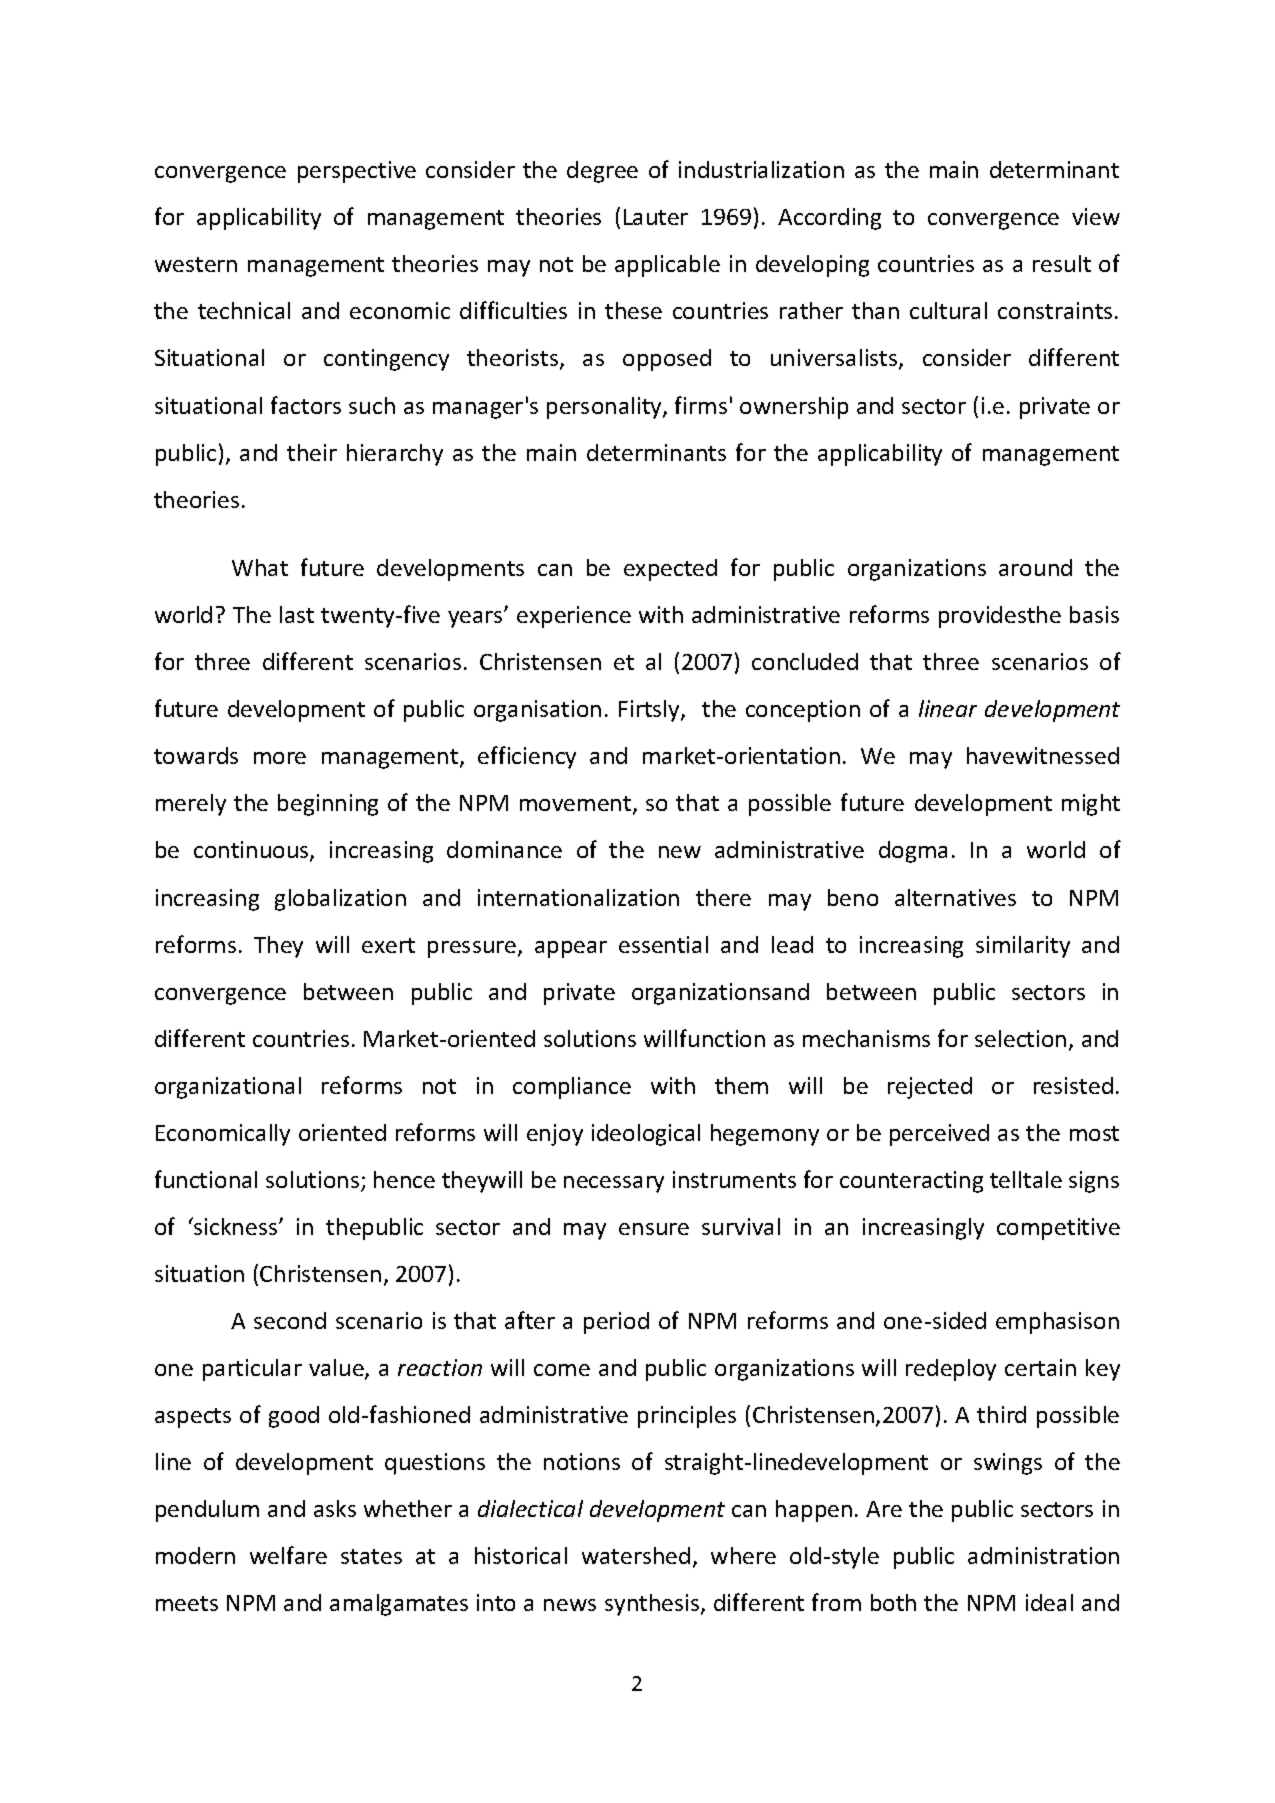  I want to click on welfare, so click(288, 1555).
